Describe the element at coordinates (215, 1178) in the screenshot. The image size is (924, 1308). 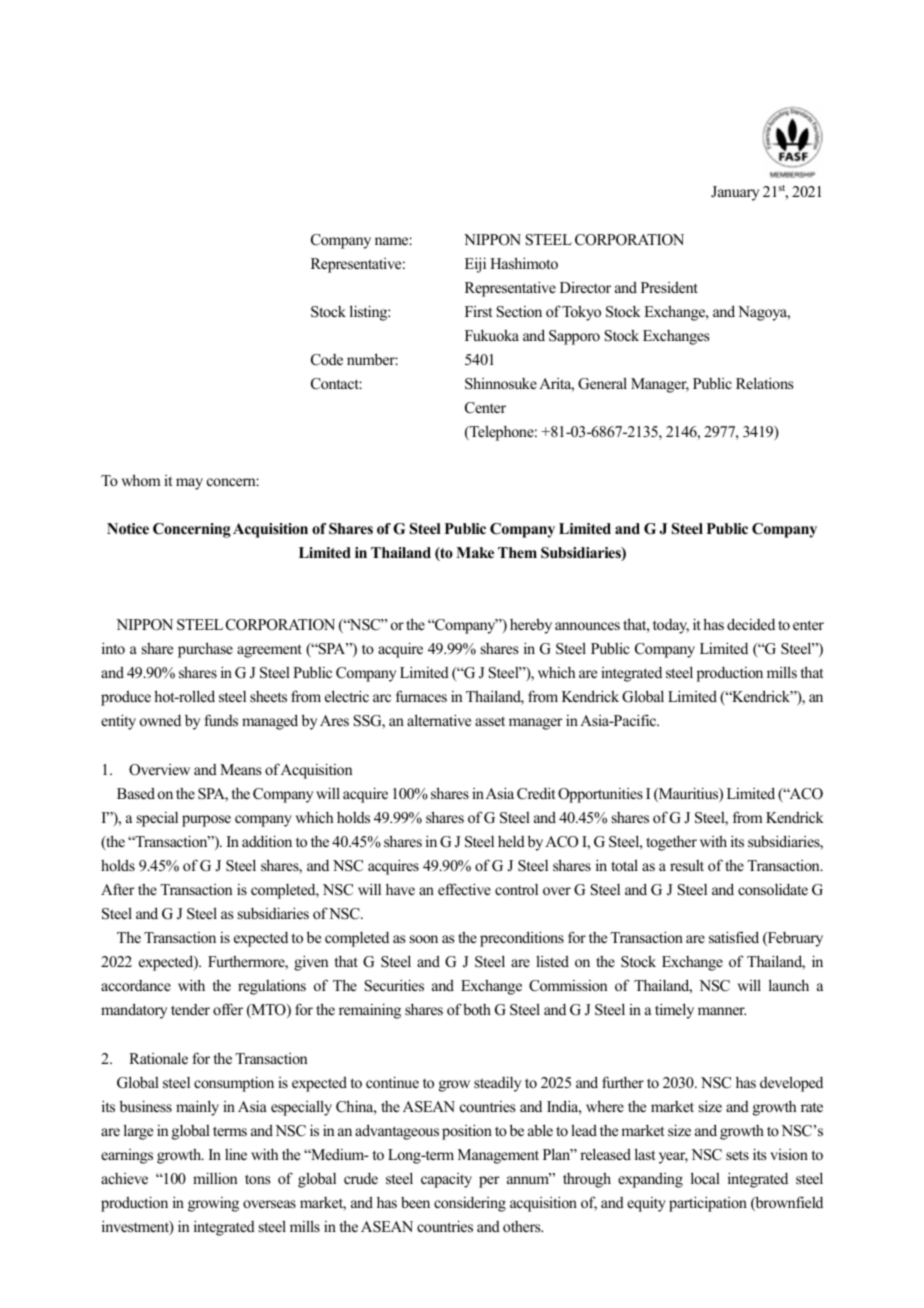
I see `million` at that location.
